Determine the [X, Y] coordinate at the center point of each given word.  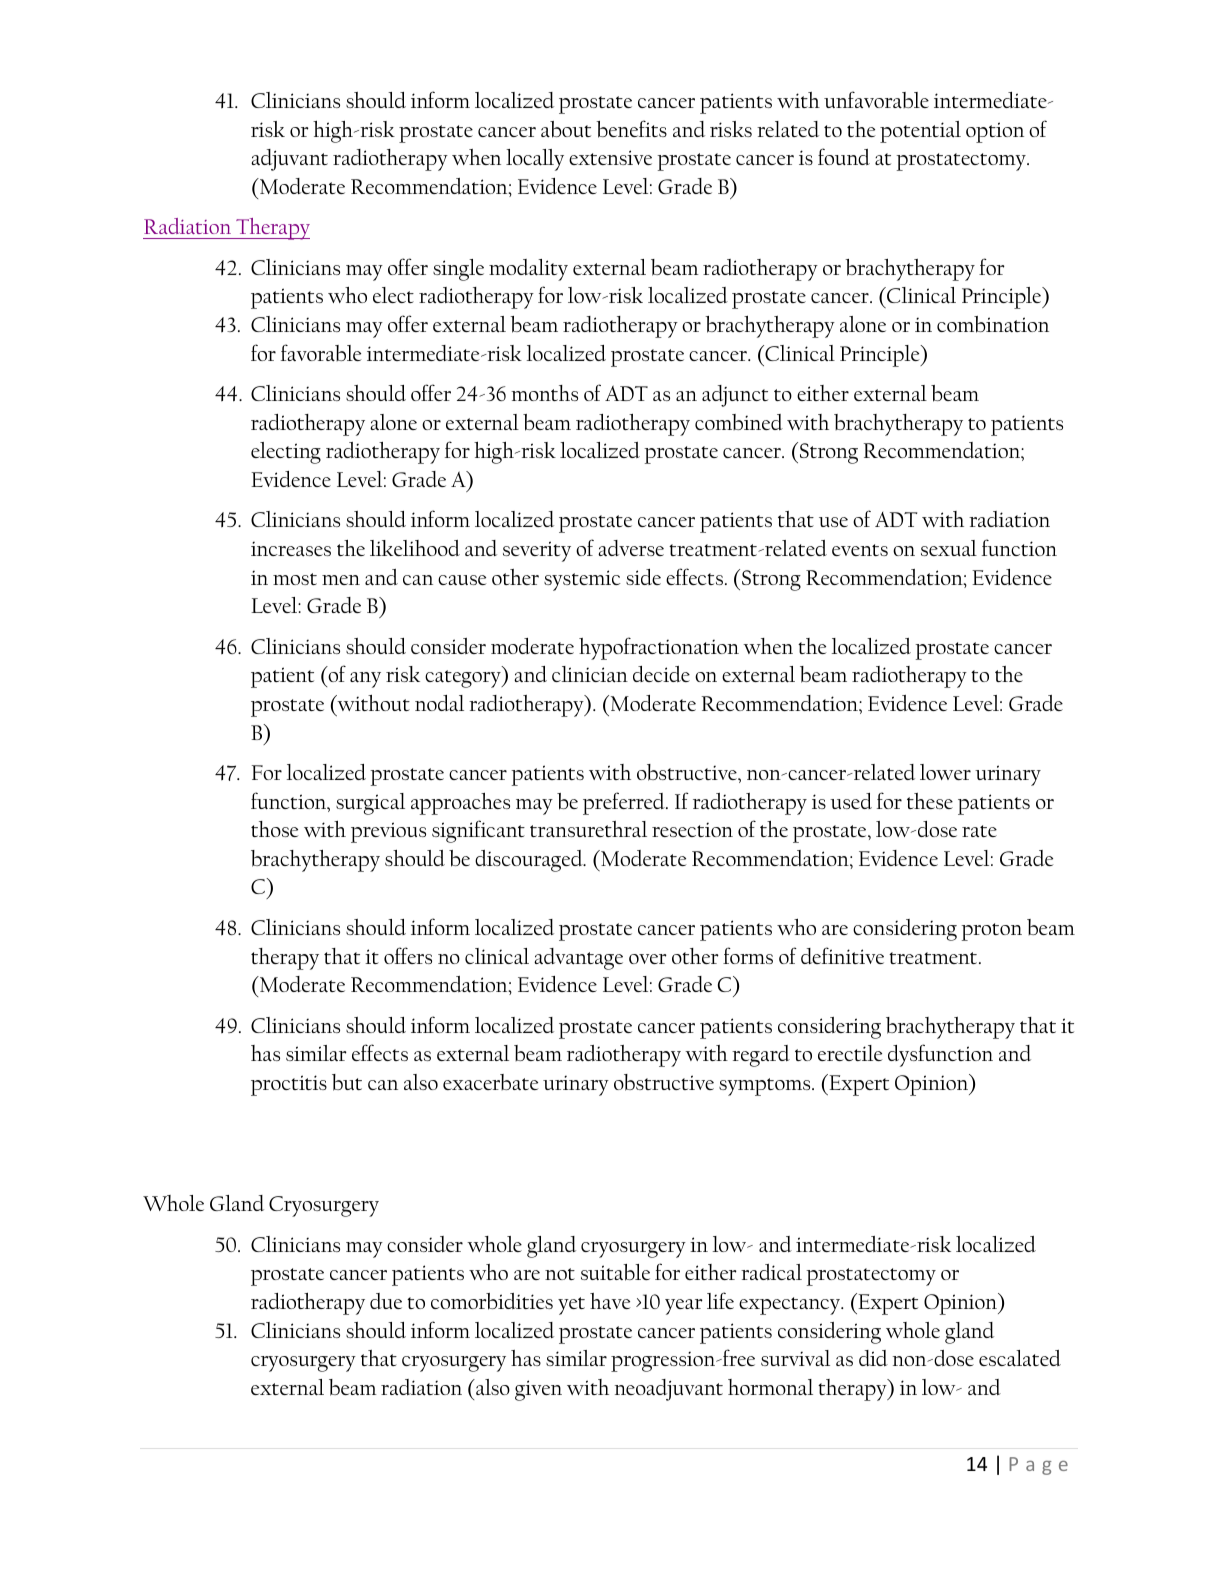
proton [991, 932]
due [386, 1301]
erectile [850, 1053]
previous [388, 832]
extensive [610, 157]
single [458, 270]
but [347, 1082]
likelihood [415, 548]
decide [661, 674]
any [365, 680]
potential [920, 132]
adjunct [735, 396]
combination [993, 324]
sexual [949, 548]
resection [692, 829]
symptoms [766, 1087]
